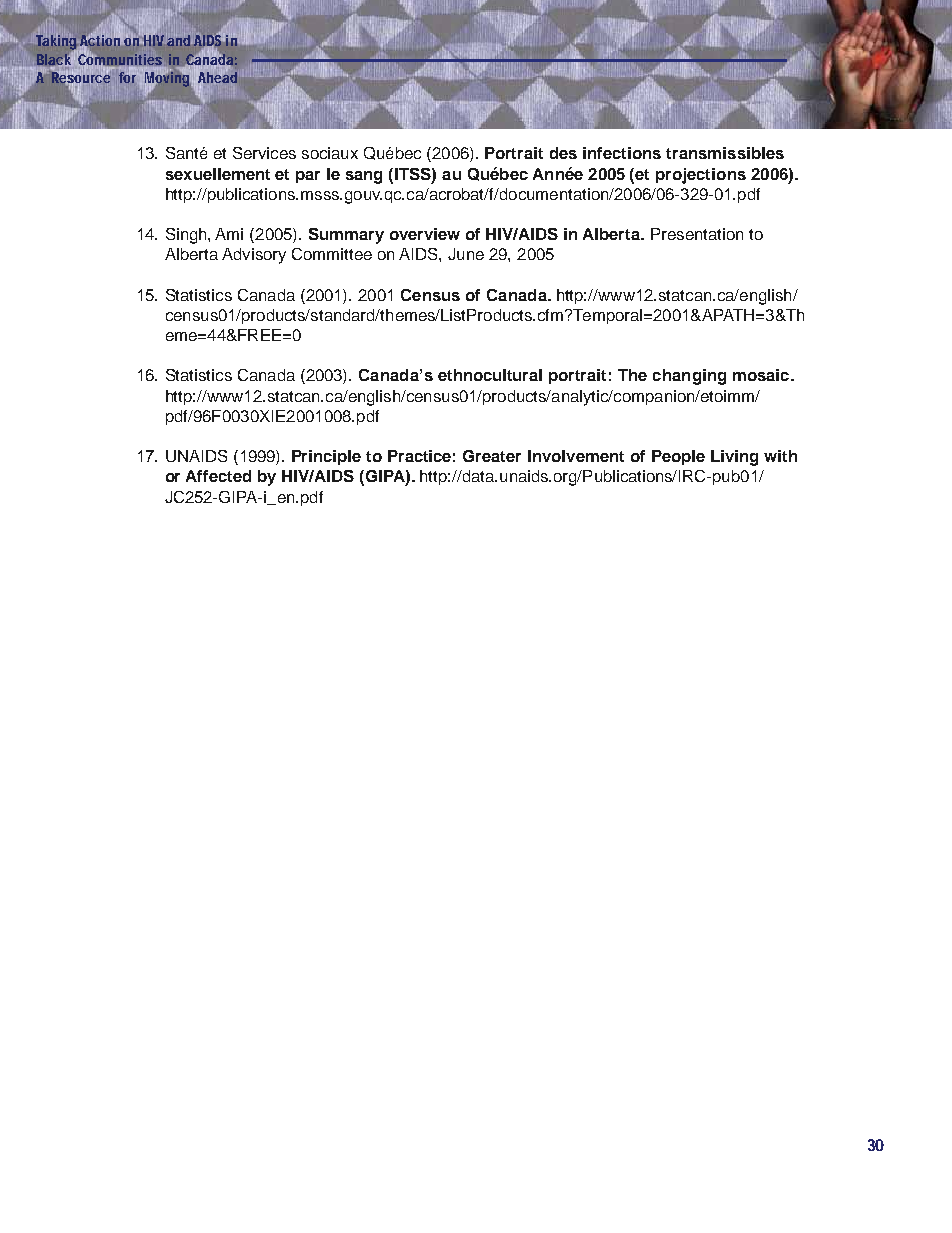 The image size is (952, 1233). Describe the element at coordinates (697, 234) in the document. I see `Presentation` at that location.
